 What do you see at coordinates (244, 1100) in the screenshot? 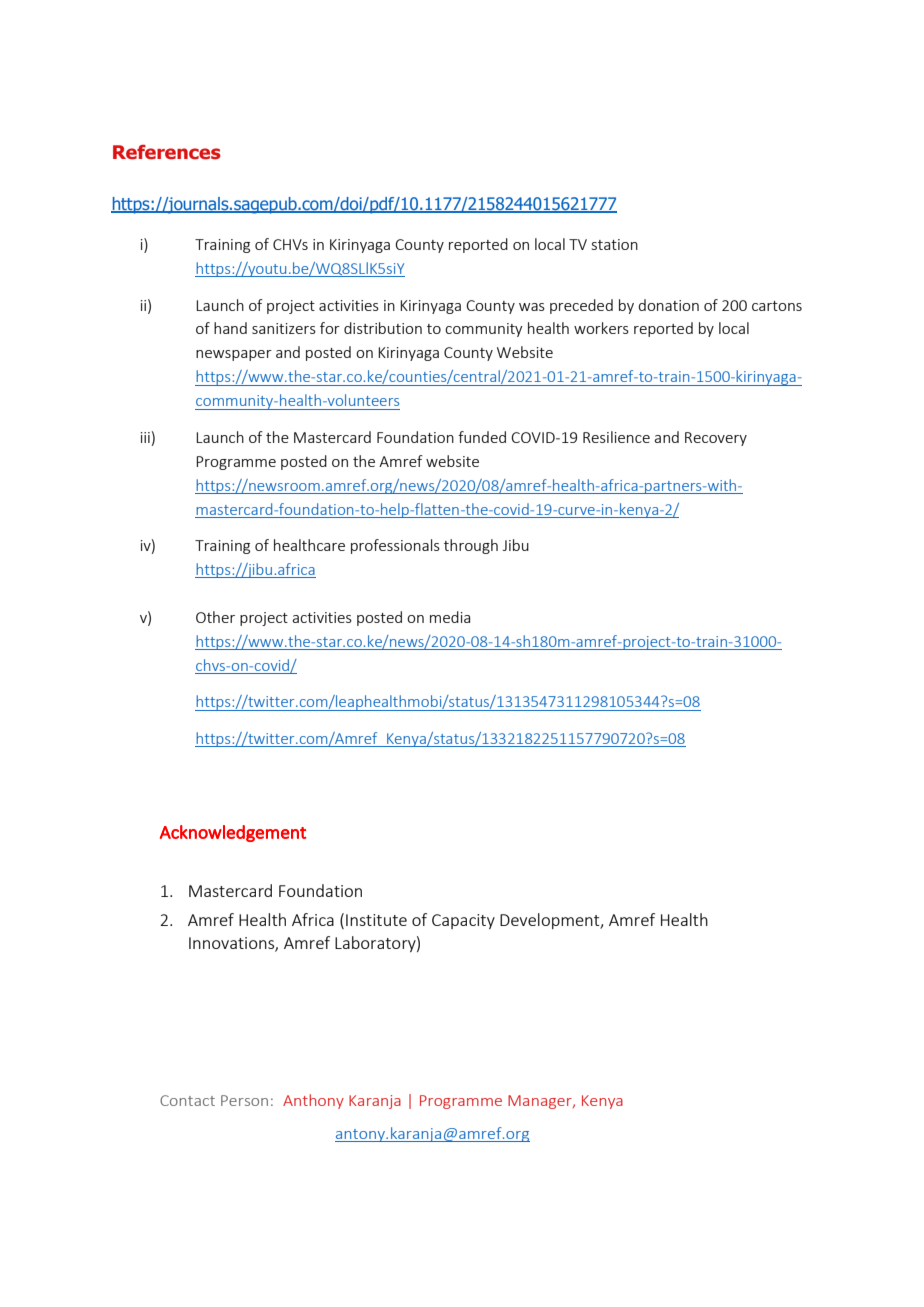
I see `Person` at bounding box center [244, 1100].
